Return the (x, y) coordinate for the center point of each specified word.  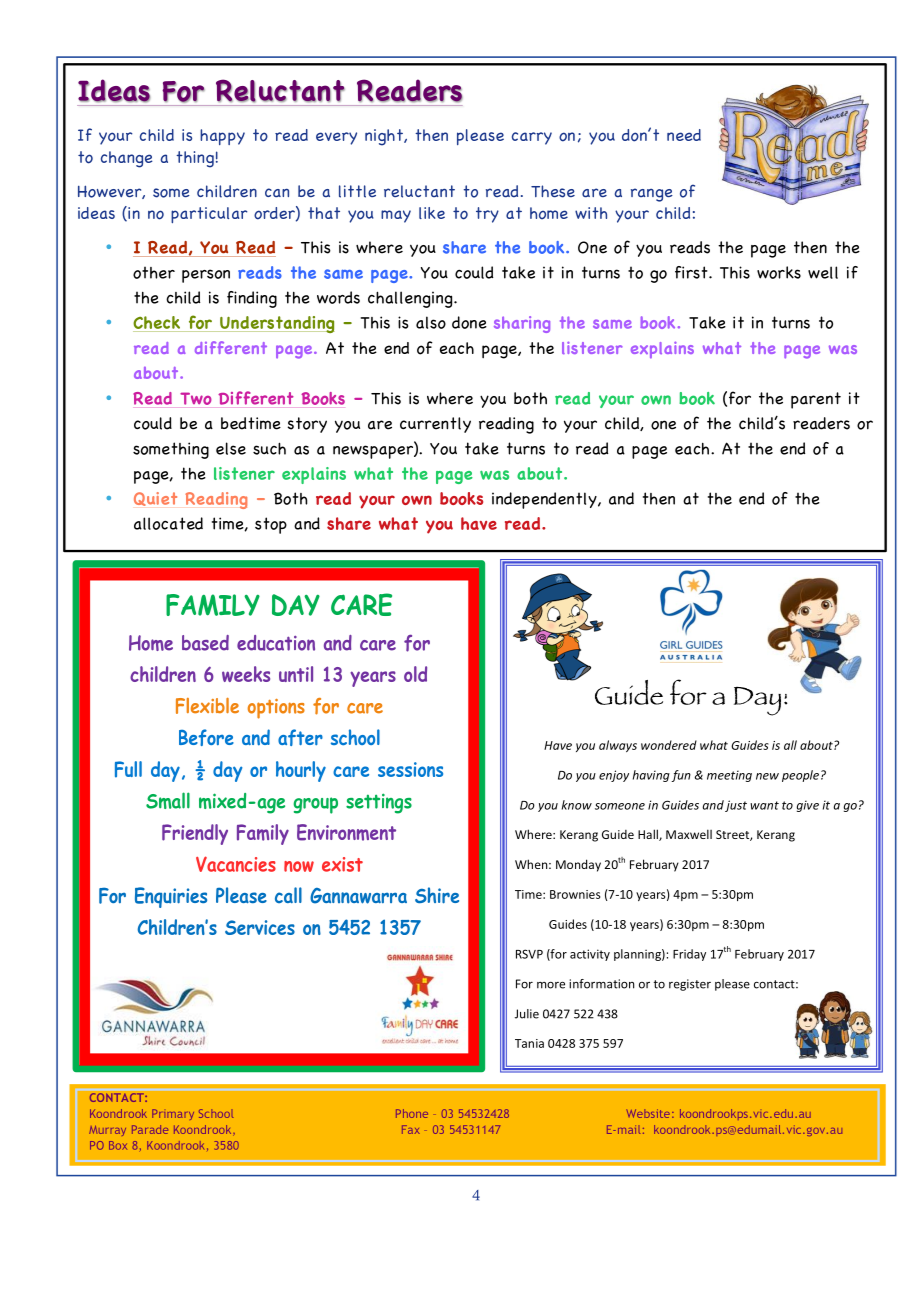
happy (222, 137)
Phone (412, 1113)
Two (196, 398)
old (415, 674)
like (432, 213)
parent (816, 400)
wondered (669, 745)
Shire (437, 895)
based (205, 643)
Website (648, 1113)
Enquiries (171, 897)
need (684, 135)
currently (435, 425)
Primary (173, 1114)
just (736, 806)
